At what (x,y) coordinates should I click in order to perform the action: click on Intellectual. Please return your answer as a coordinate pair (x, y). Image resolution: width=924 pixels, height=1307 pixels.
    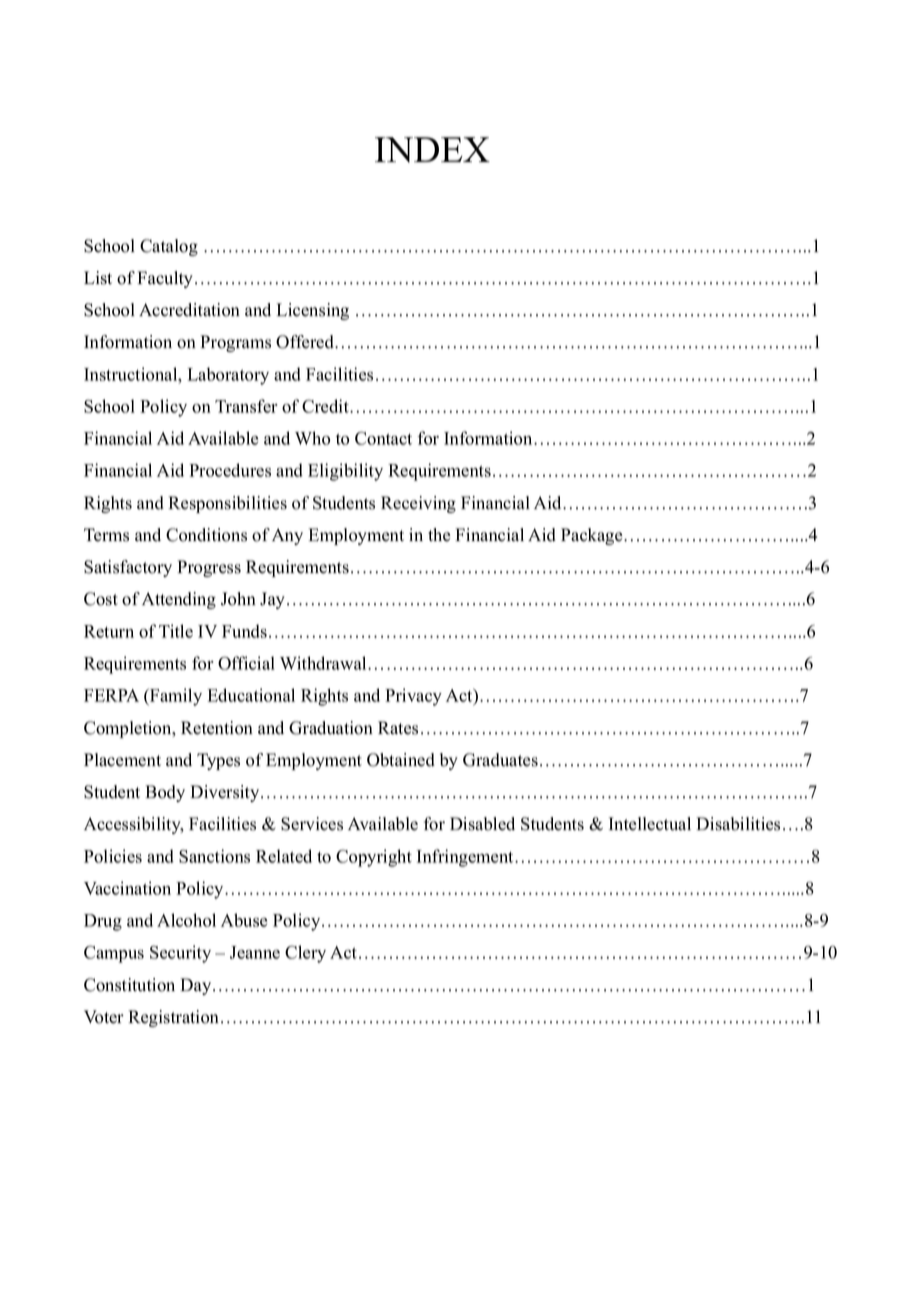
    Looking at the image, I should click on (650, 824).
